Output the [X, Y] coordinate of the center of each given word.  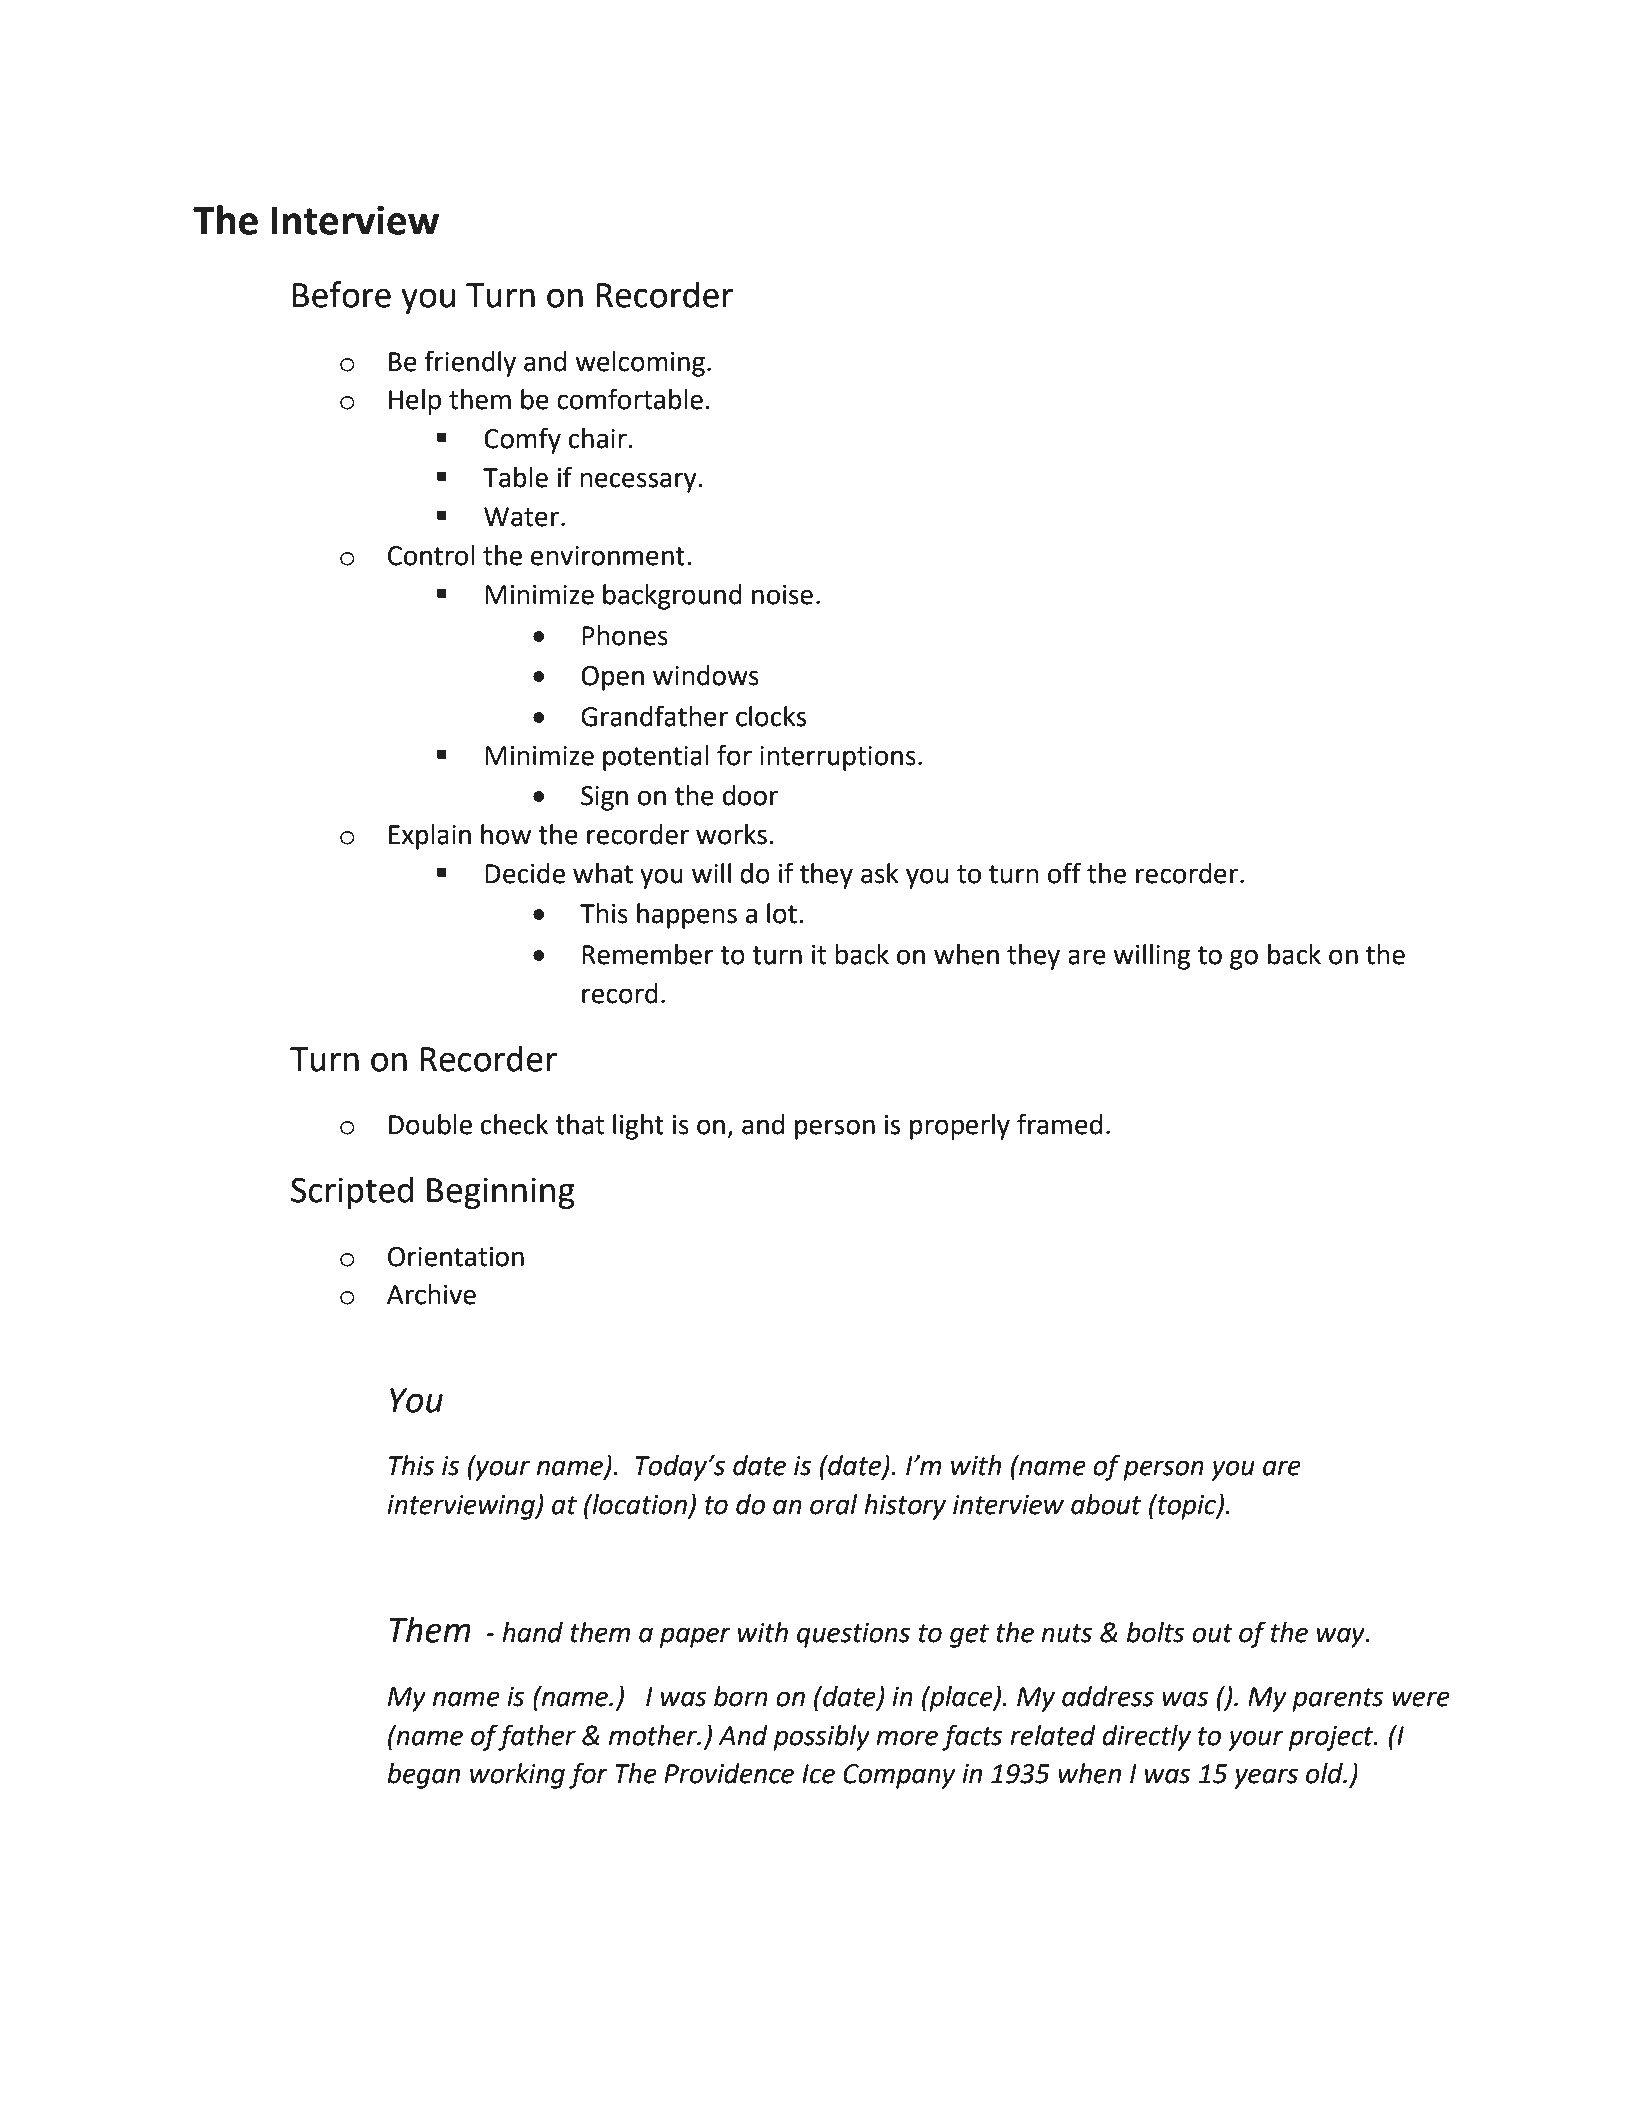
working [517, 1776]
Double [430, 1124]
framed [1059, 1124]
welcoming [640, 364]
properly [960, 1127]
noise [782, 595]
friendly [470, 363]
